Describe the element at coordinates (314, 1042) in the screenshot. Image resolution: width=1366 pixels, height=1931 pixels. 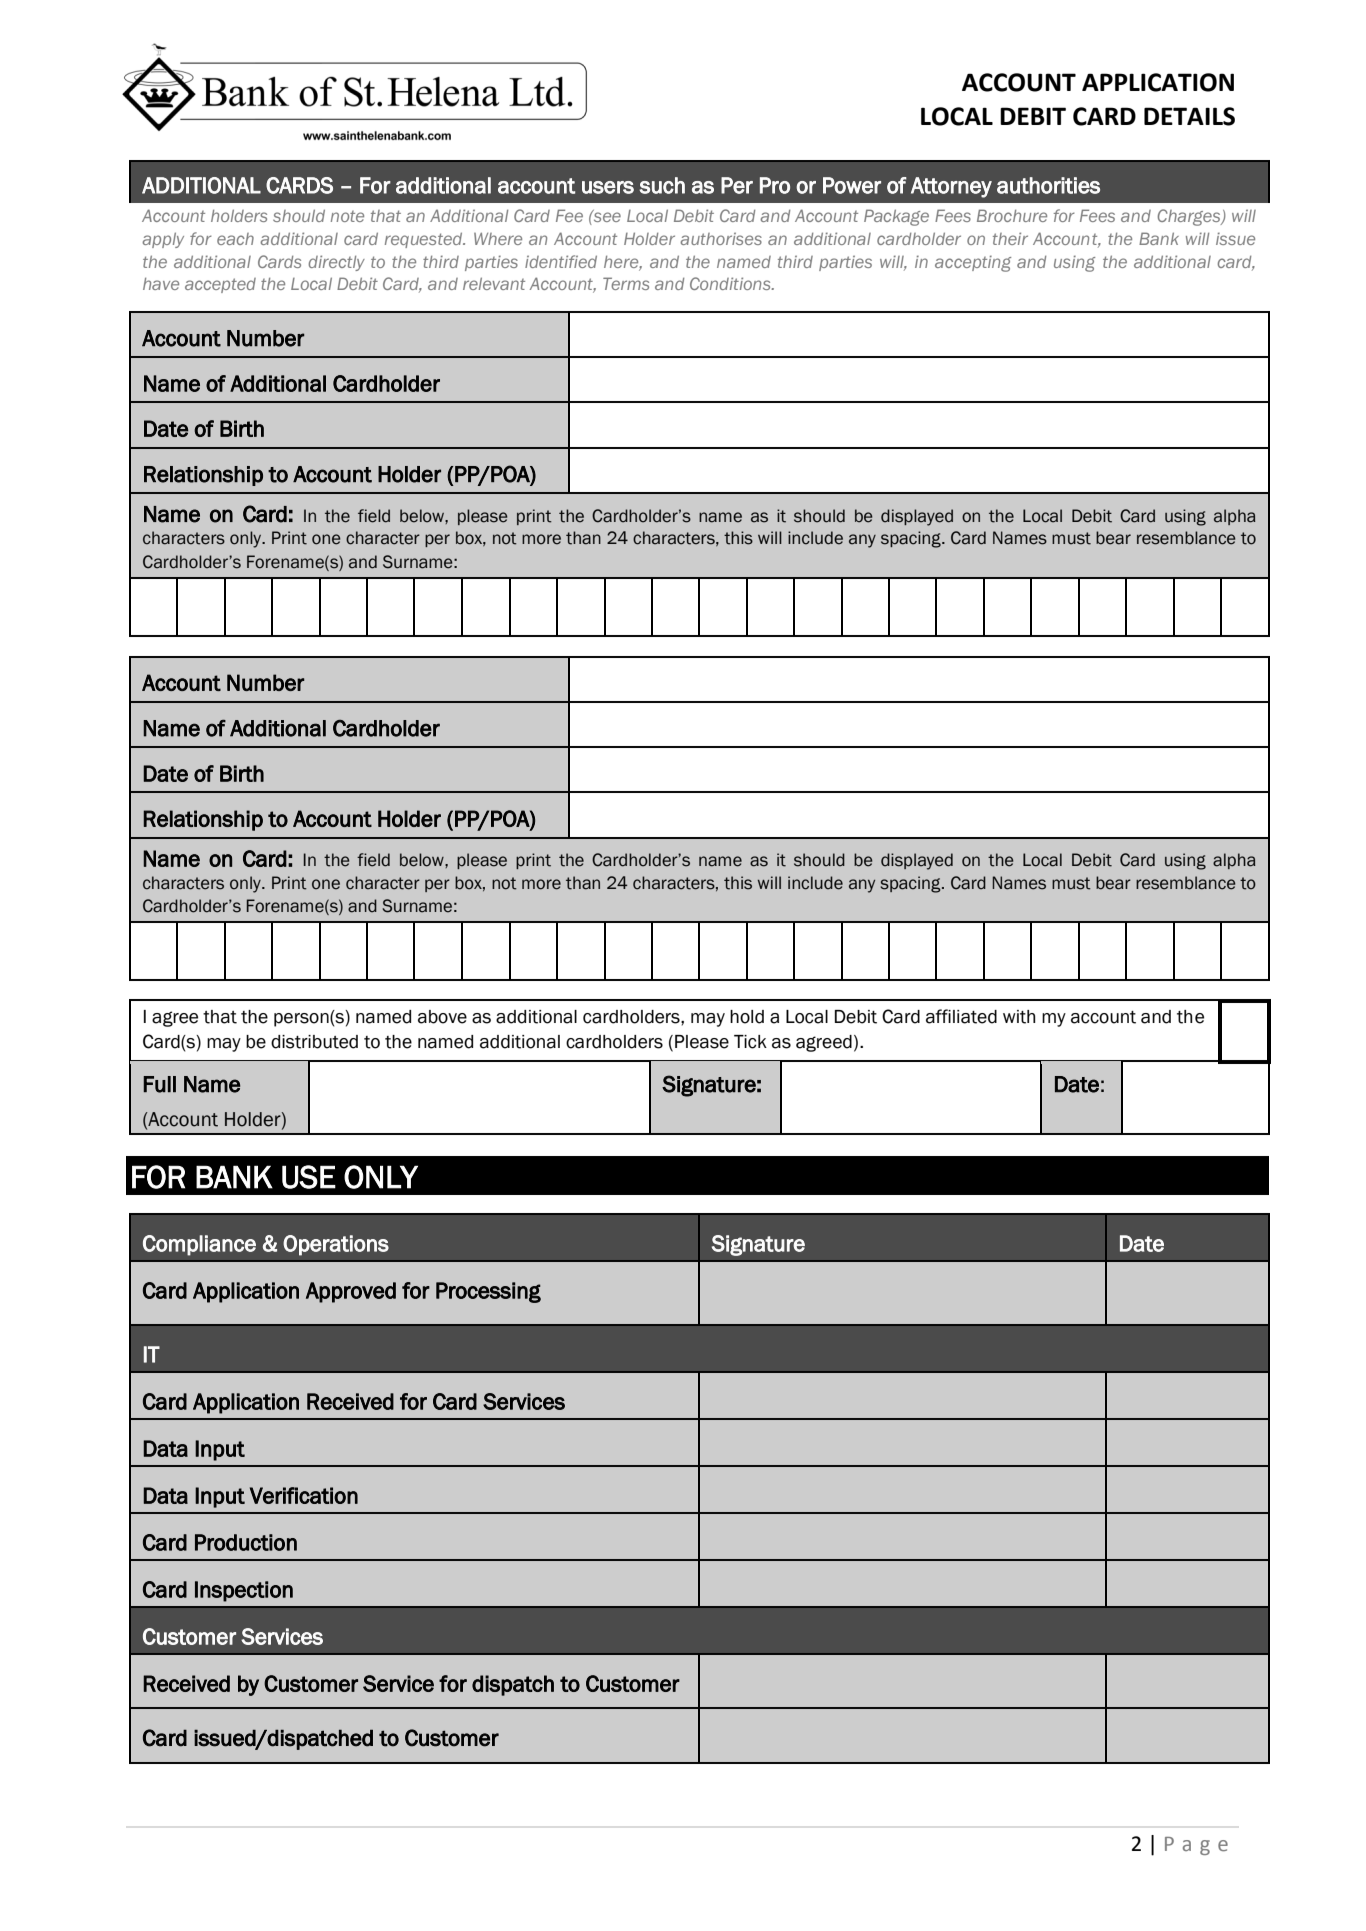
I see `distributed` at that location.
